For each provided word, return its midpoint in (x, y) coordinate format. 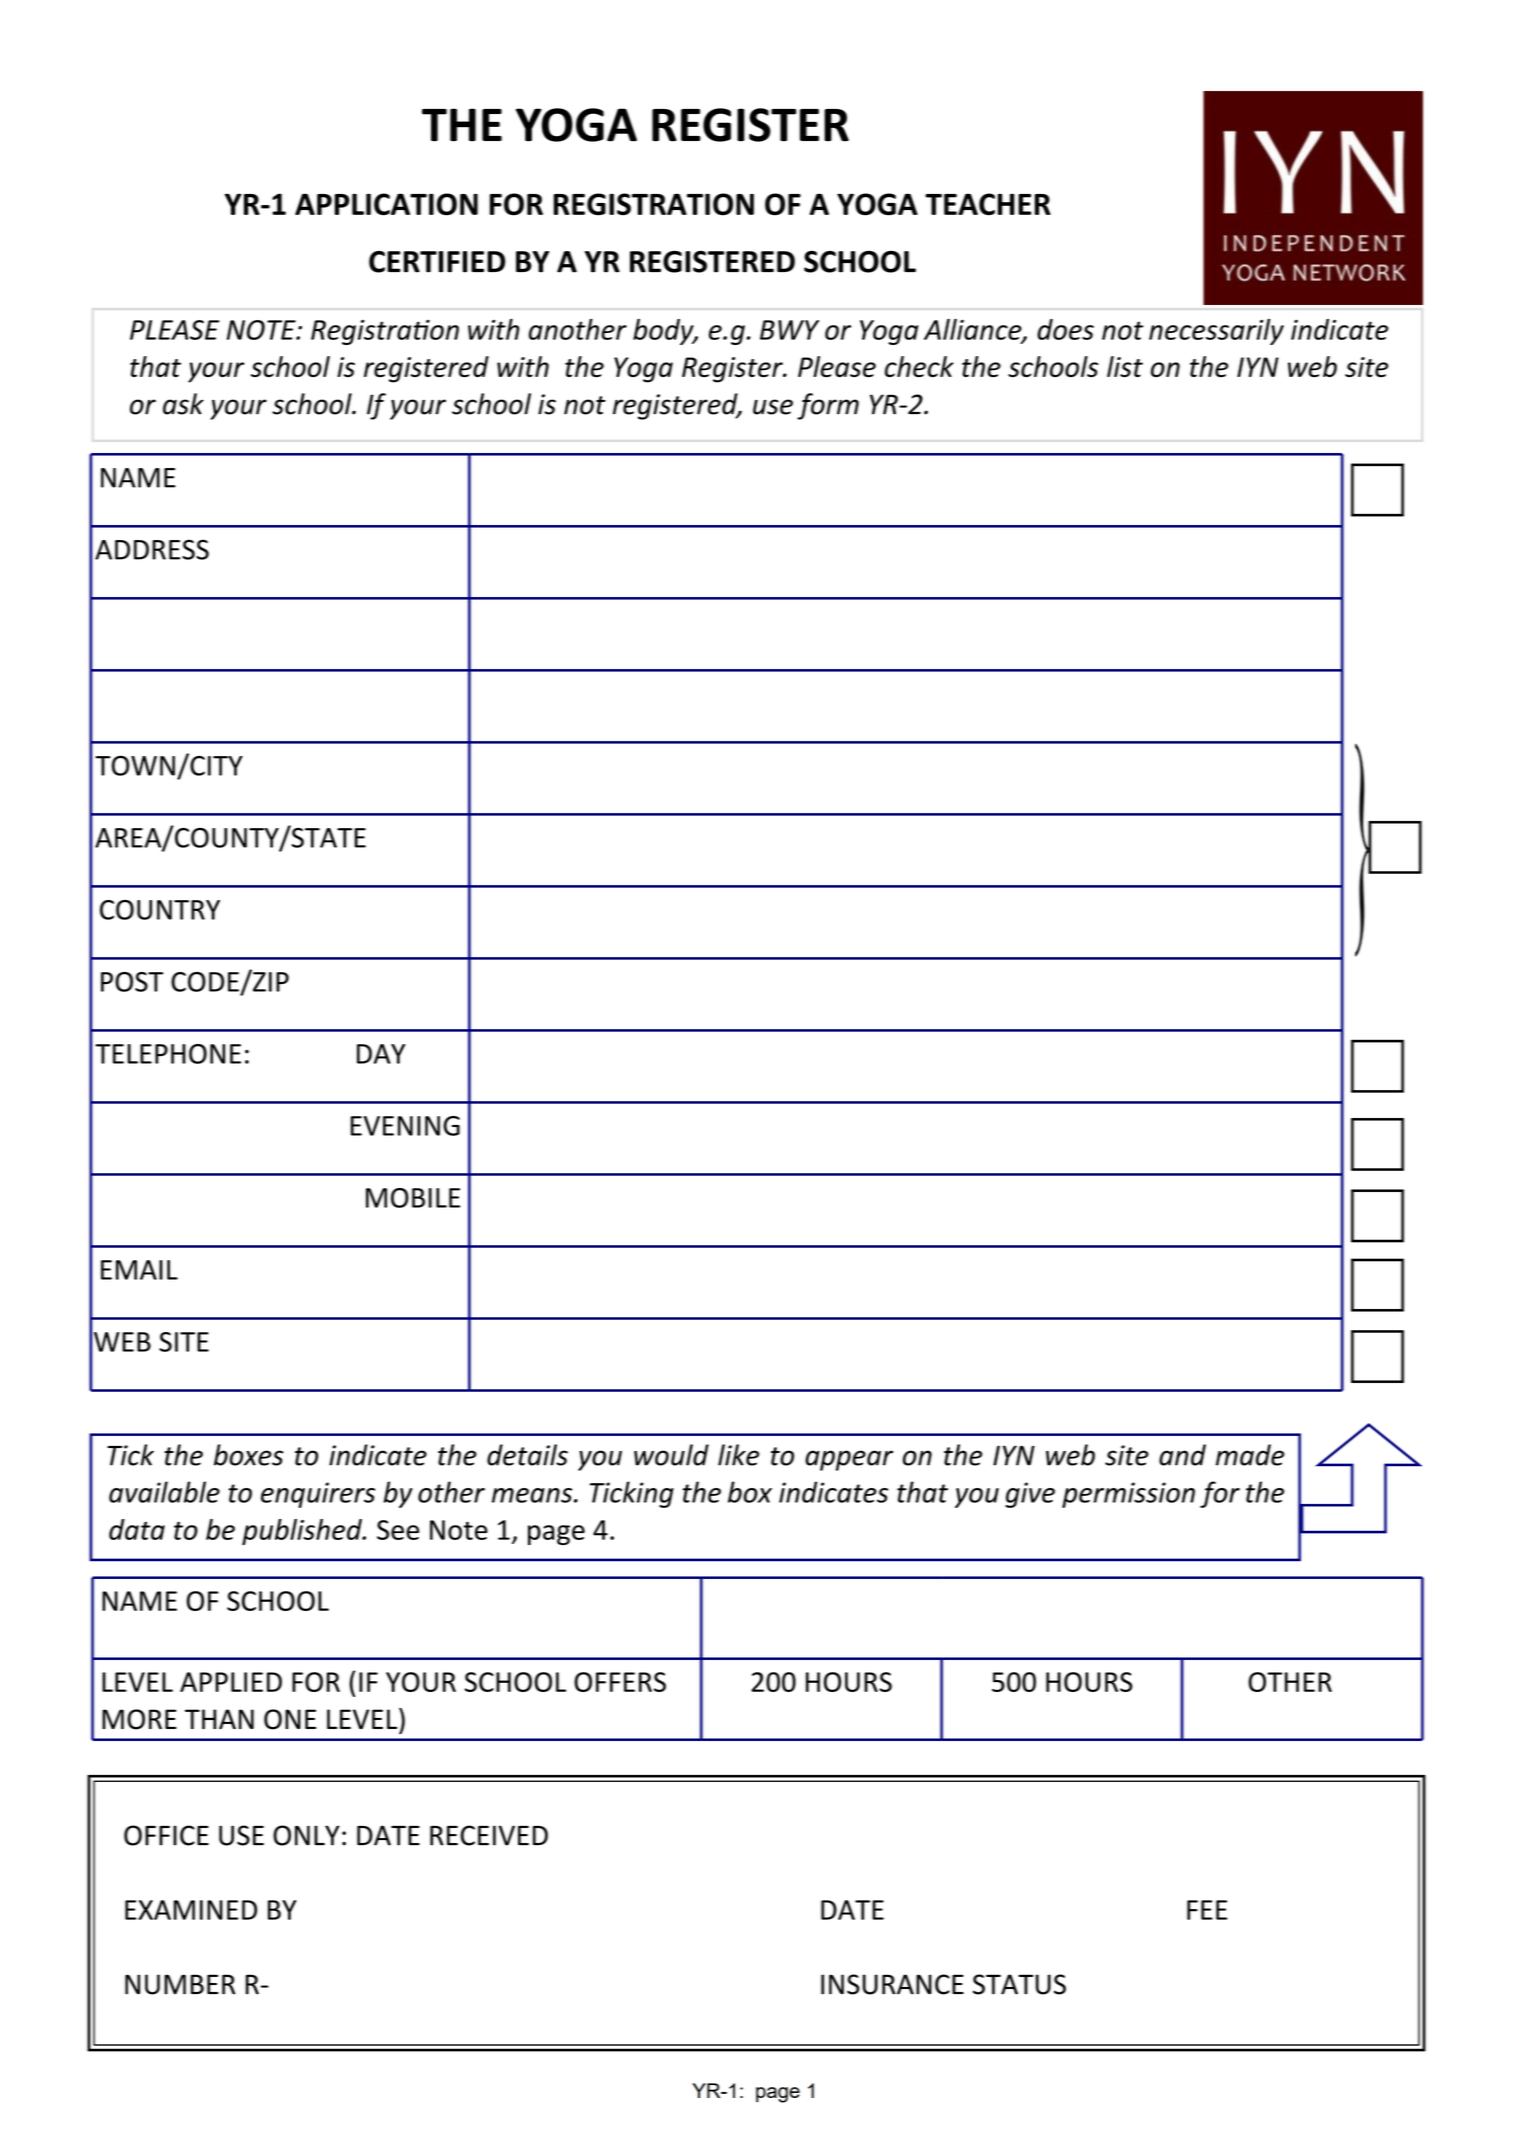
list (1125, 366)
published (303, 1532)
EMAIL (139, 1270)
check (919, 366)
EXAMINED (191, 1910)
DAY (381, 1054)
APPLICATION (386, 204)
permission (1128, 1495)
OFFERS (620, 1682)
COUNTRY (160, 910)
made (1250, 1455)
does (1065, 329)
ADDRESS (152, 549)
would (671, 1455)
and (1182, 1455)
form (828, 406)
